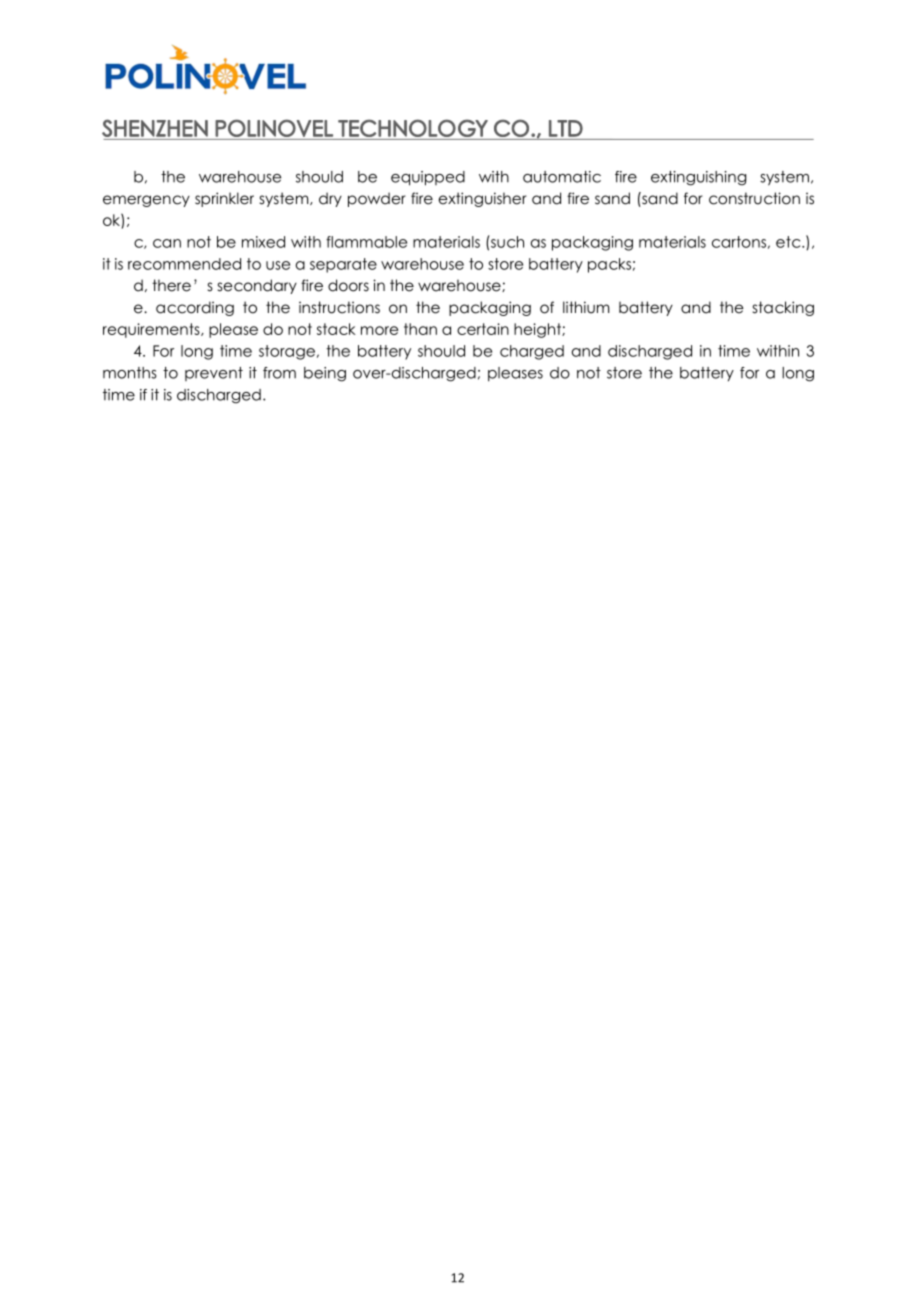 This screenshot has height=1308, width=924. What do you see at coordinates (325, 374) in the screenshot?
I see `being` at bounding box center [325, 374].
